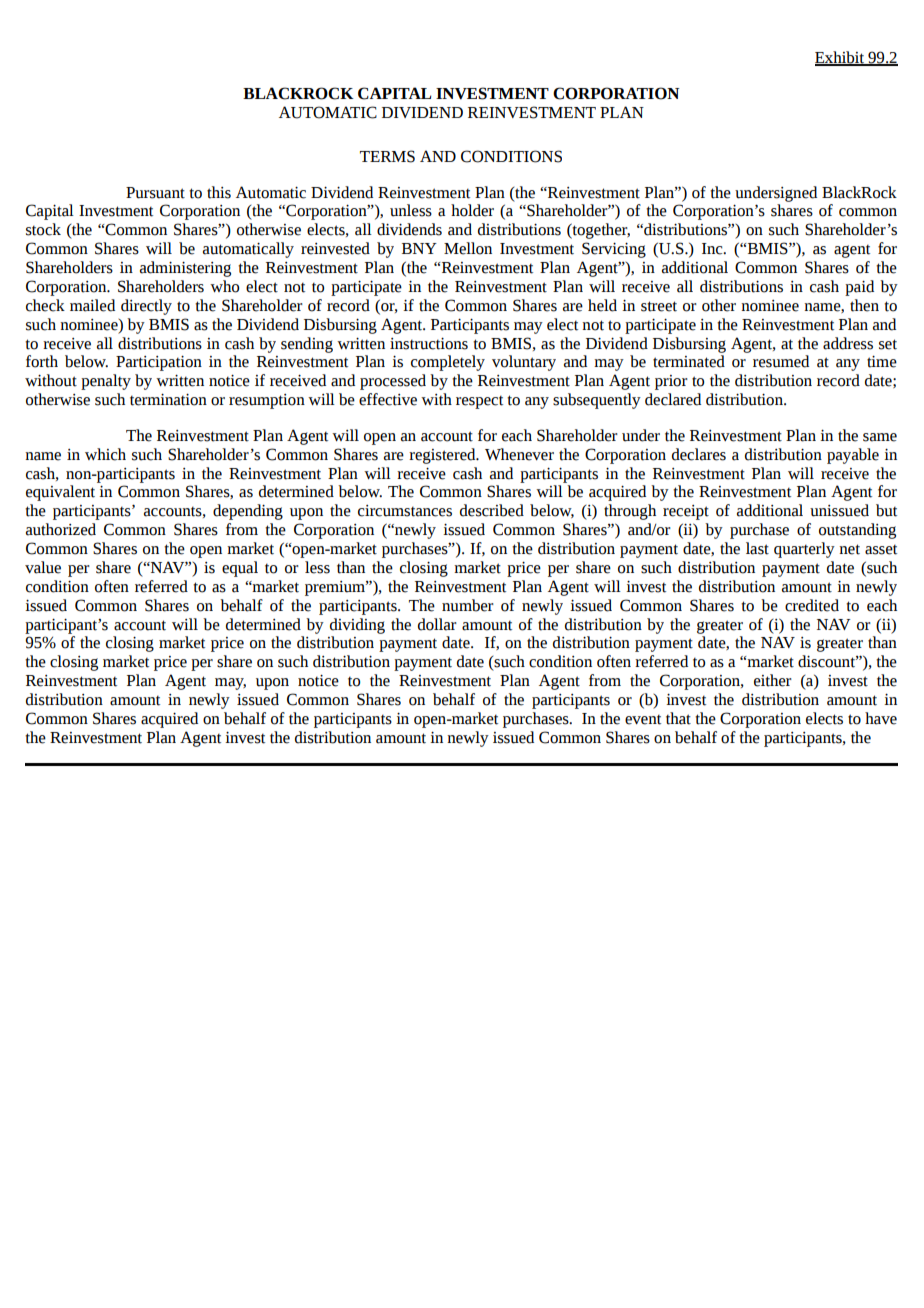 The height and width of the screenshot is (1308, 924). I want to click on event, so click(643, 720).
